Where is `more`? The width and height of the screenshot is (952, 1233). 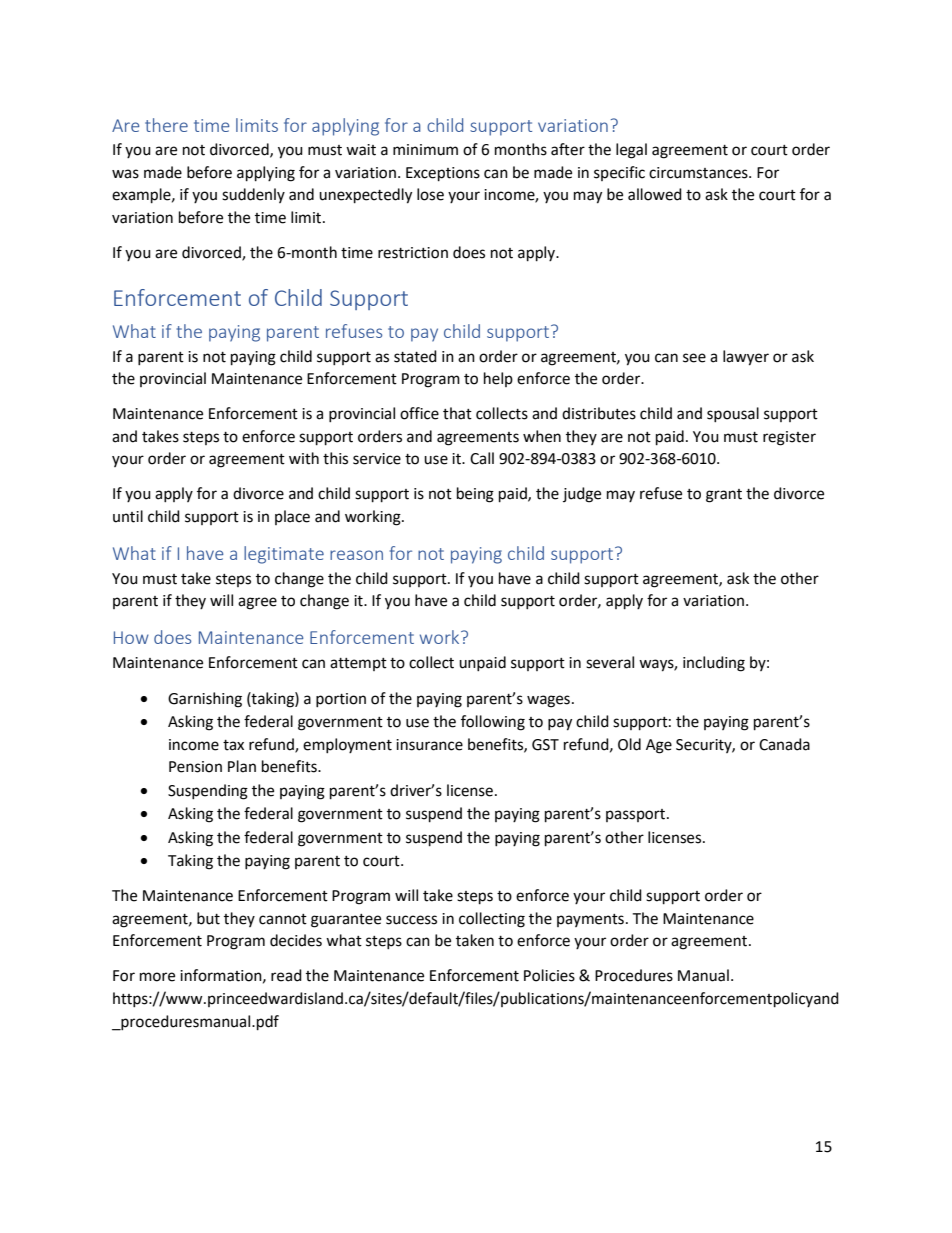
more is located at coordinates (157, 977).
